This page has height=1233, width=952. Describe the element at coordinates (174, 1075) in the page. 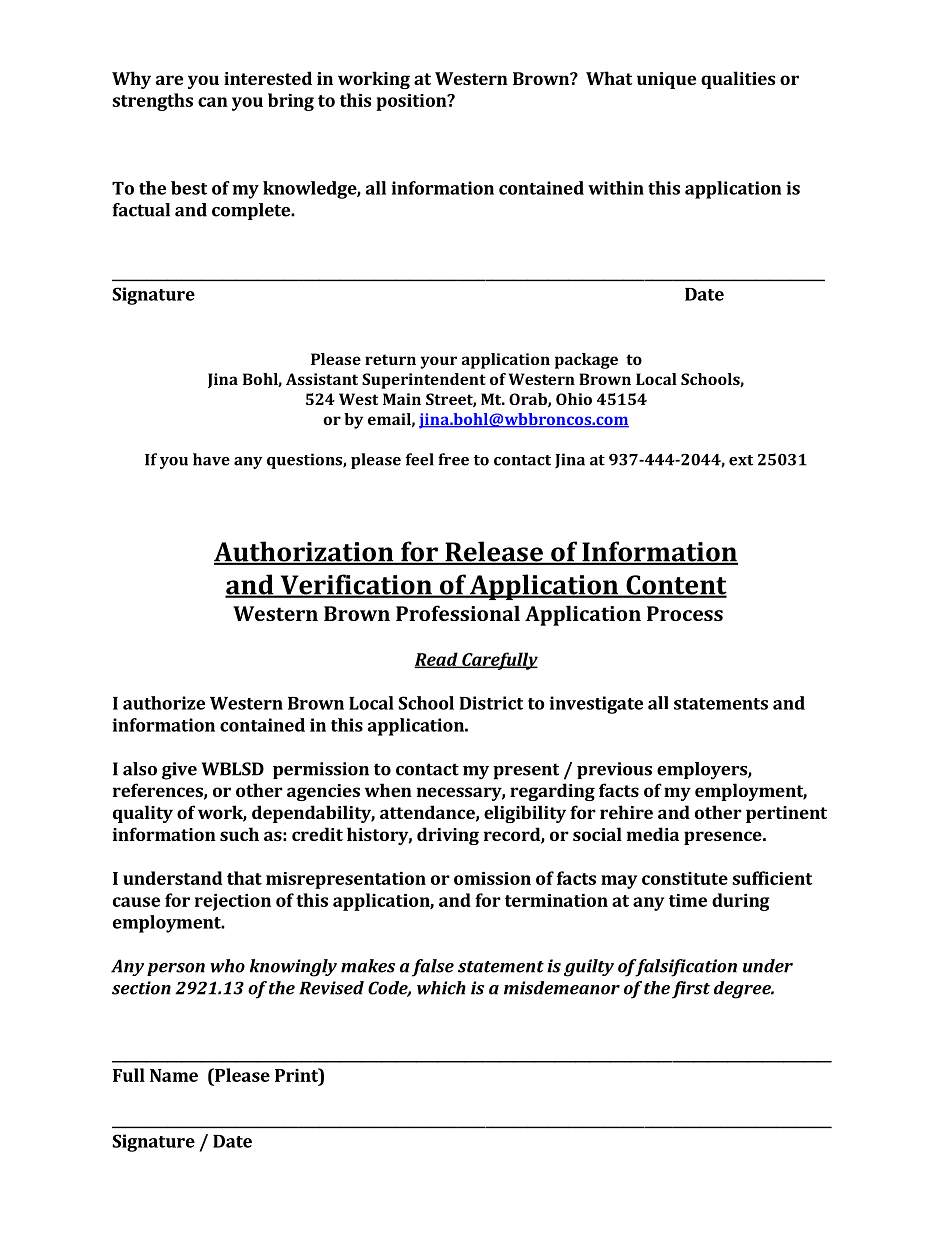

I see `Name` at that location.
